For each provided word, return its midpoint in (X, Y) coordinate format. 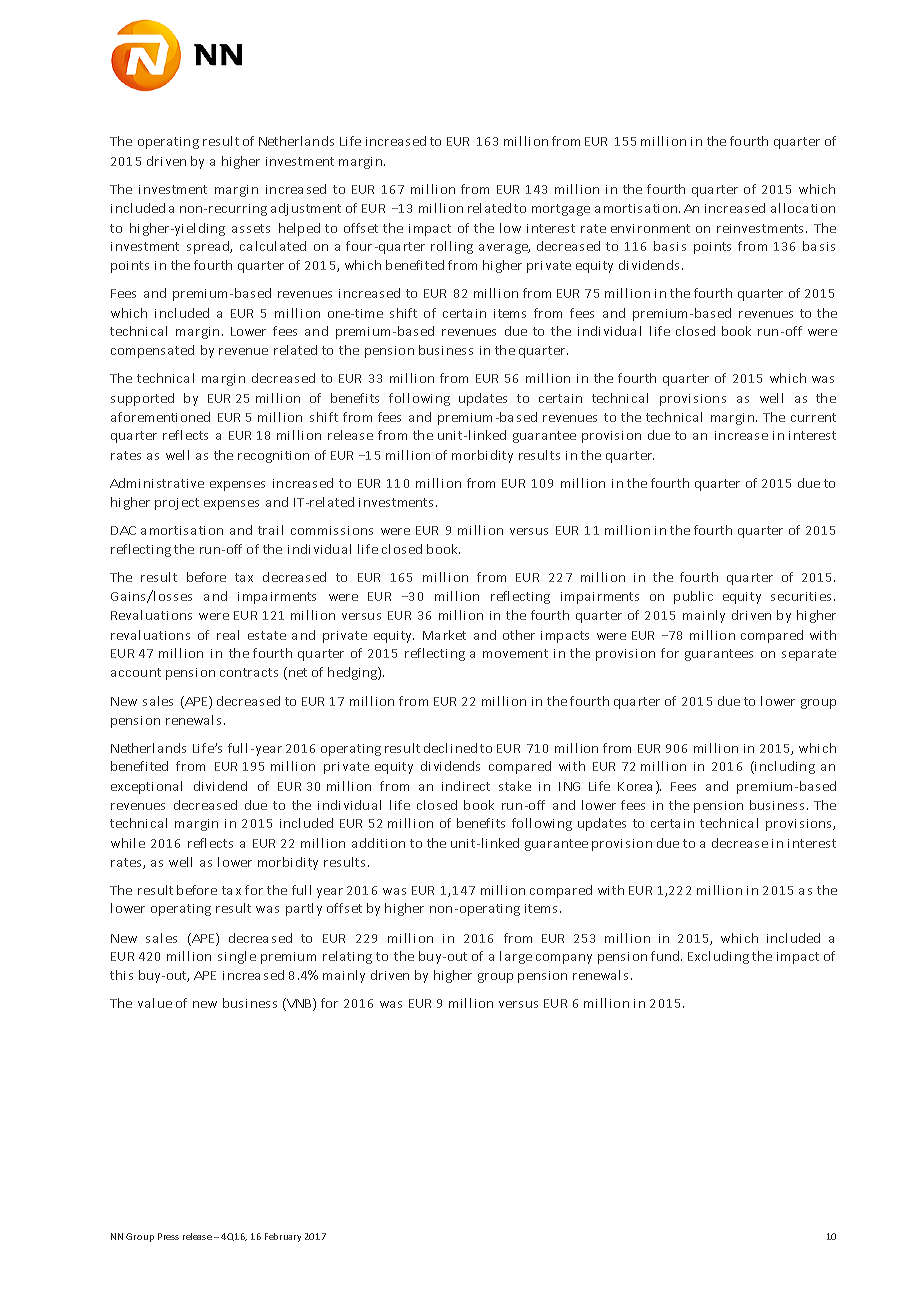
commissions (332, 530)
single (237, 957)
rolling (452, 247)
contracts (249, 672)
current (813, 417)
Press (168, 1236)
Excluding (718, 957)
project (177, 504)
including (784, 767)
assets (251, 228)
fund (666, 956)
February (283, 1237)
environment (650, 228)
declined (450, 748)
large (516, 957)
